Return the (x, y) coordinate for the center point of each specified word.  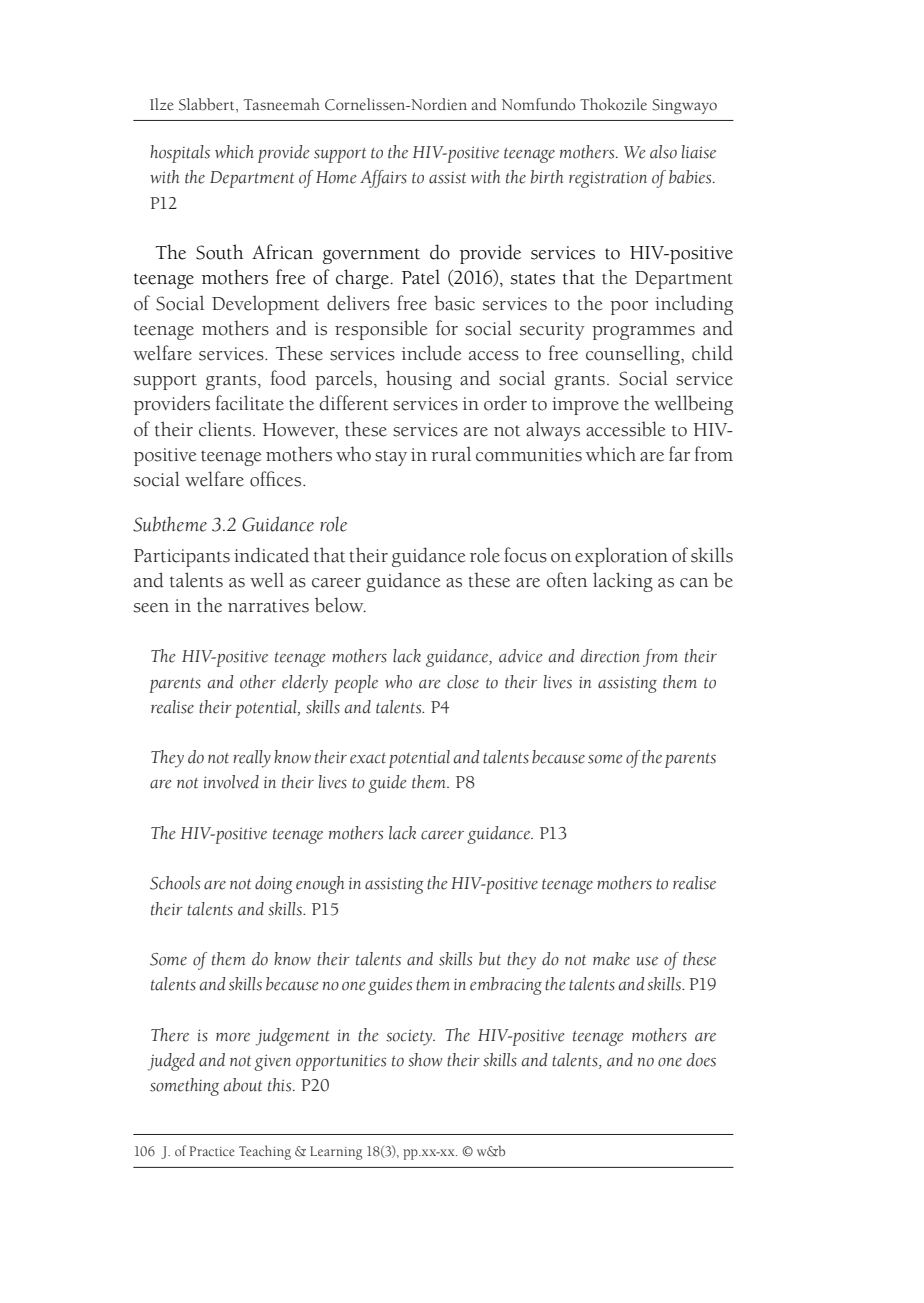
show (425, 1060)
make (611, 959)
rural (451, 454)
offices (277, 479)
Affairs (383, 179)
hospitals (180, 154)
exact (368, 758)
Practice (212, 1151)
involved (231, 782)
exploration (621, 557)
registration (608, 179)
